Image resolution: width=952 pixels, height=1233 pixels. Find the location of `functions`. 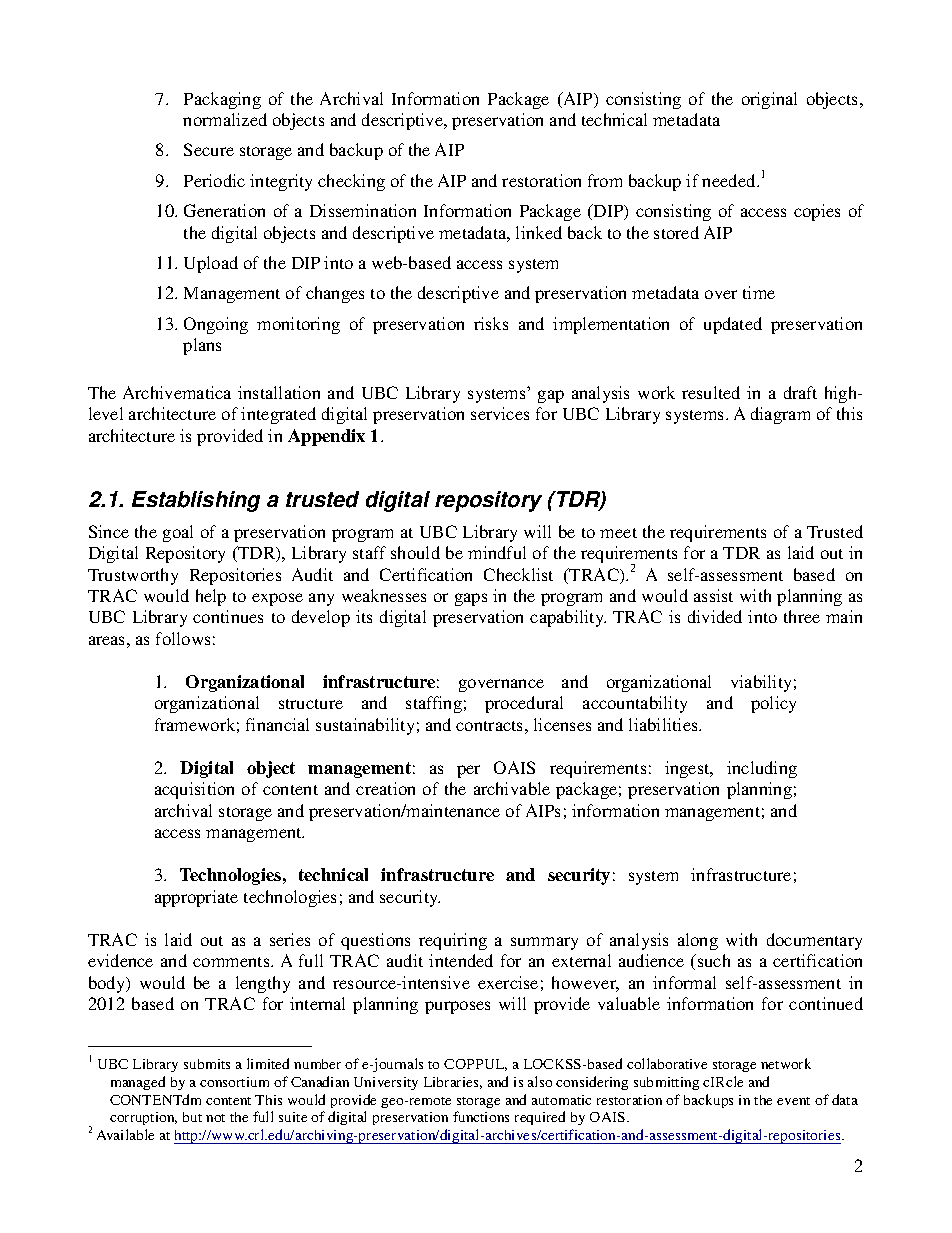

functions is located at coordinates (481, 1116).
